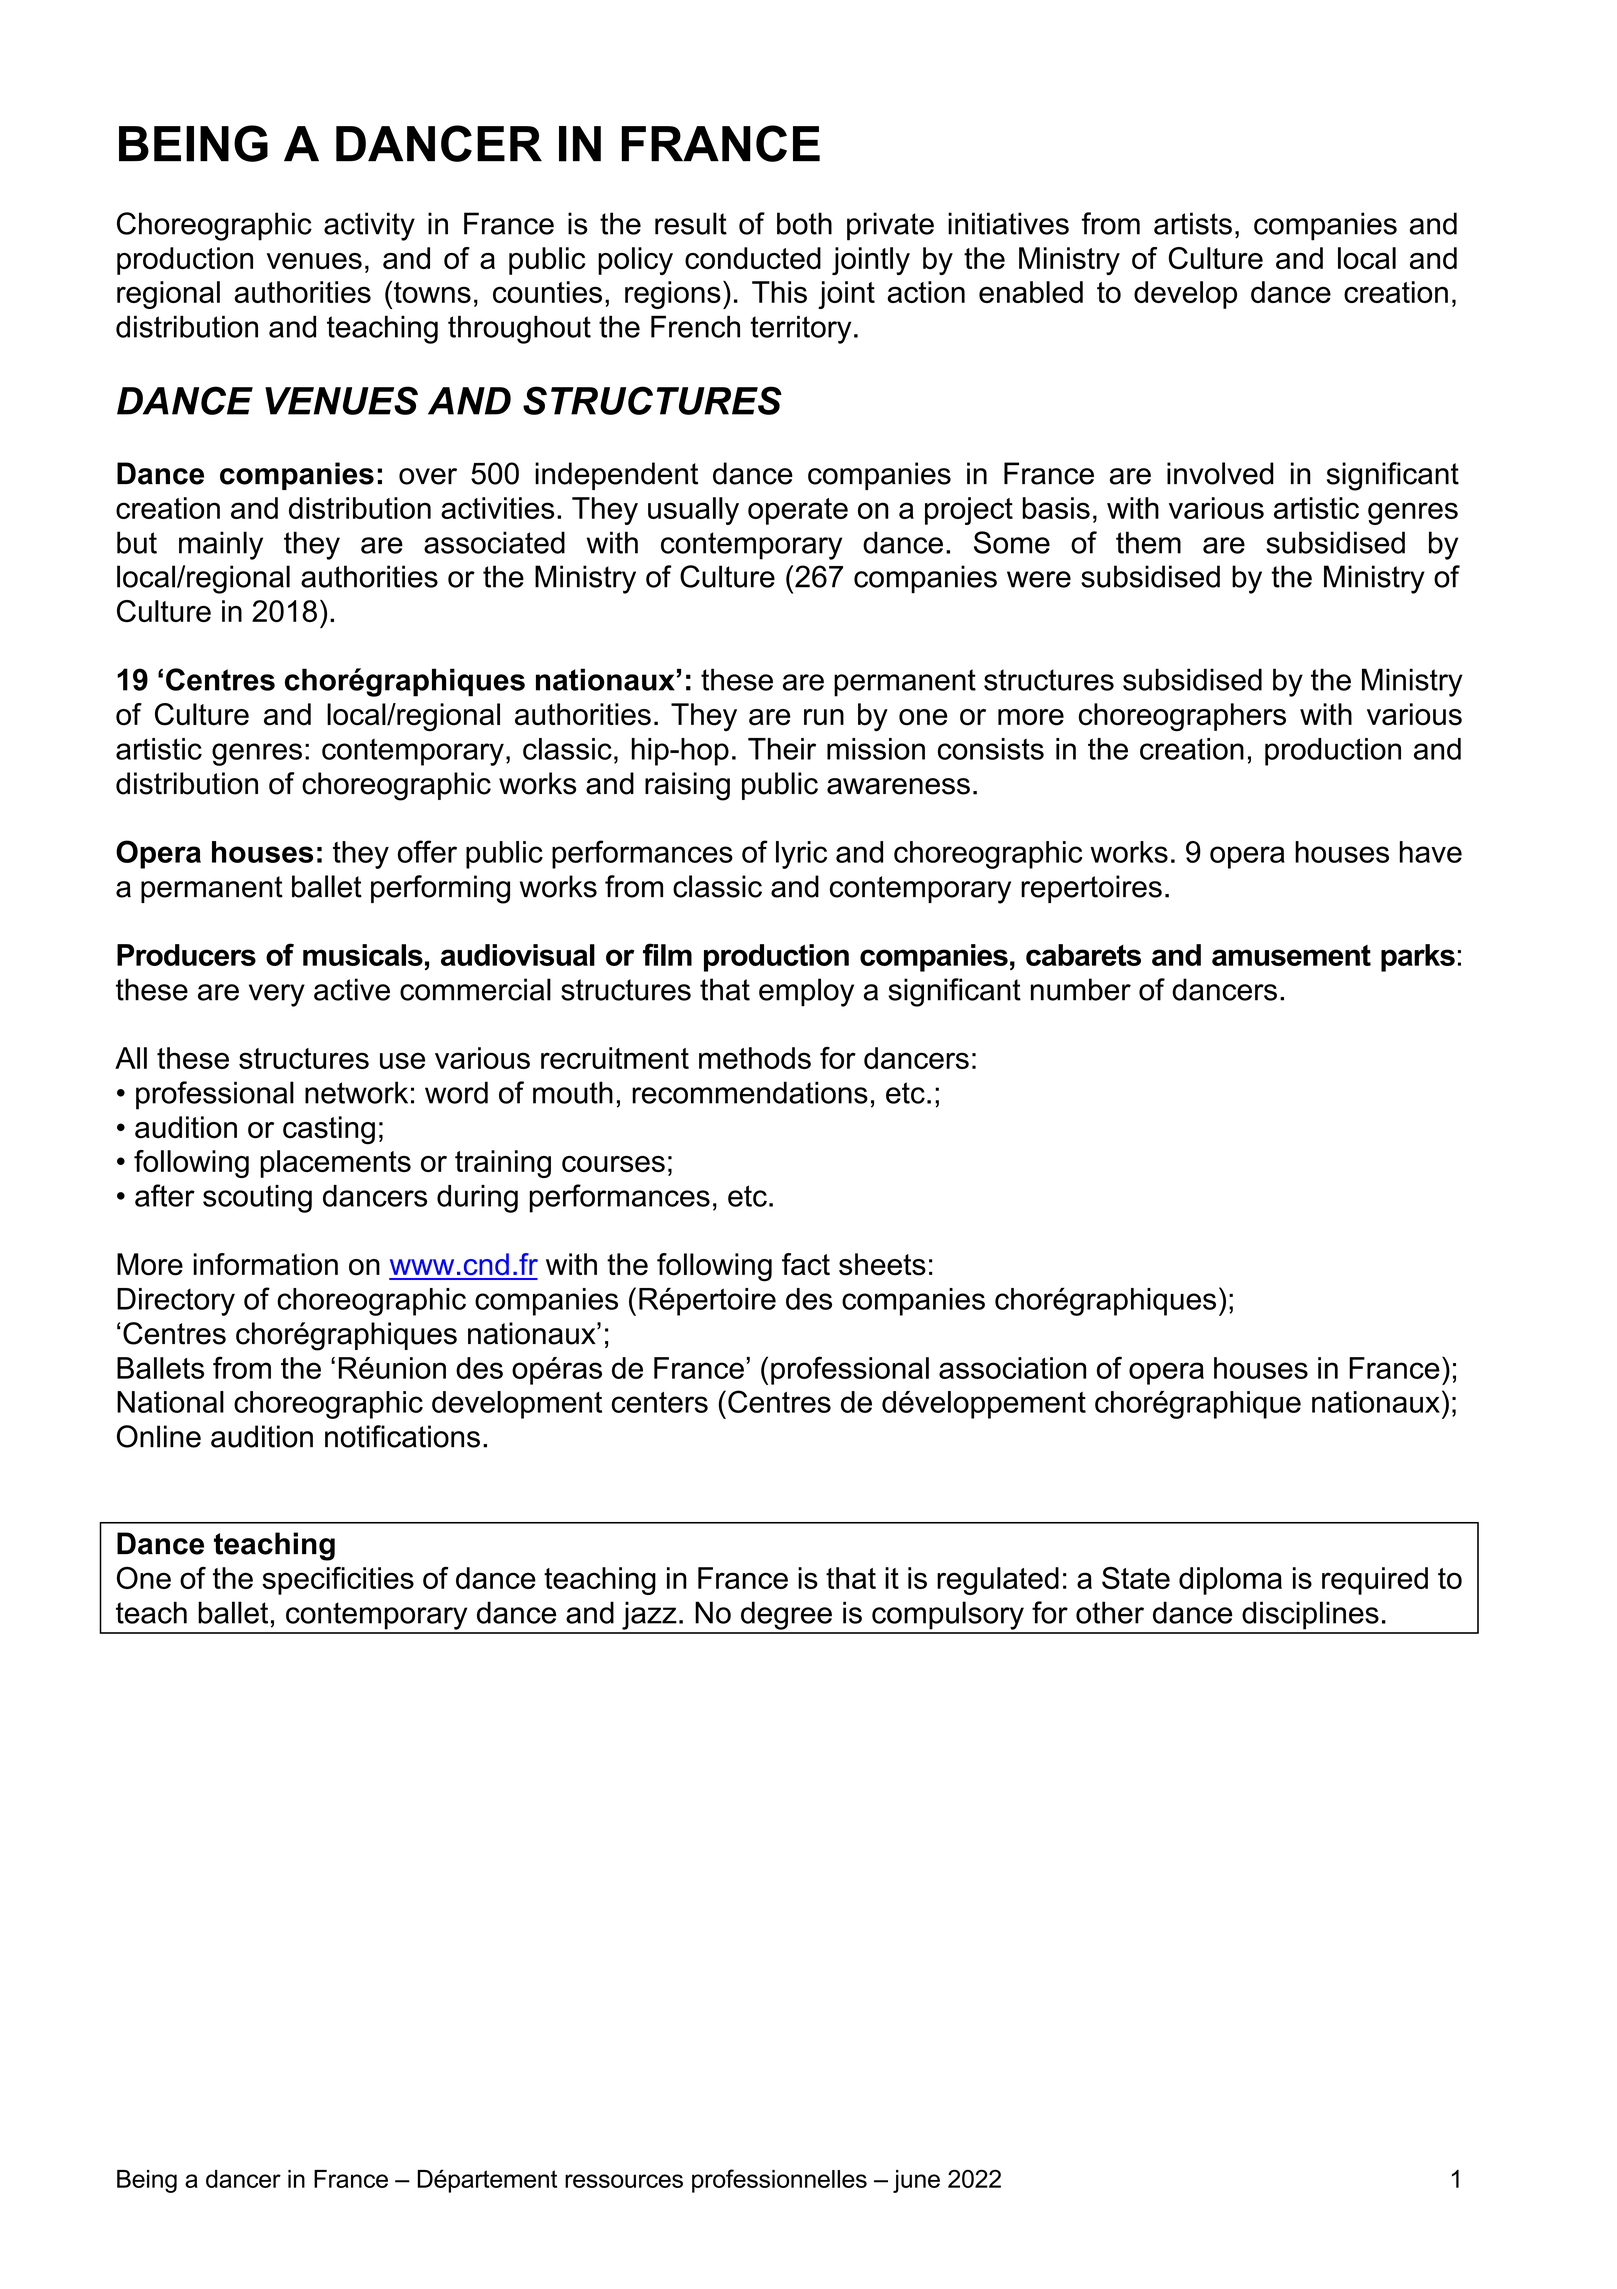  What do you see at coordinates (338, 1581) in the page?
I see `specificities` at bounding box center [338, 1581].
